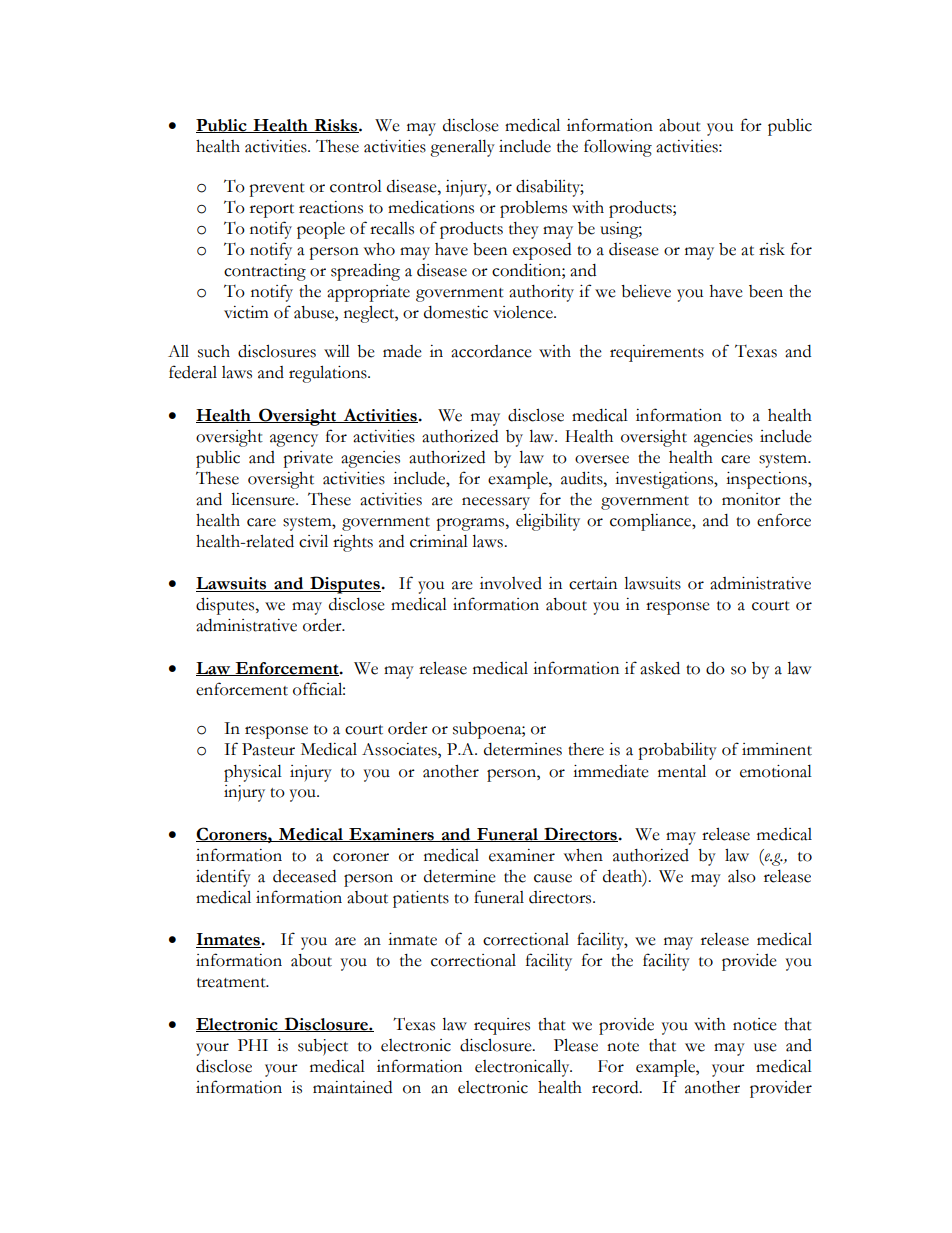 This document has width=952, height=1233. I want to click on involved, so click(511, 583).
